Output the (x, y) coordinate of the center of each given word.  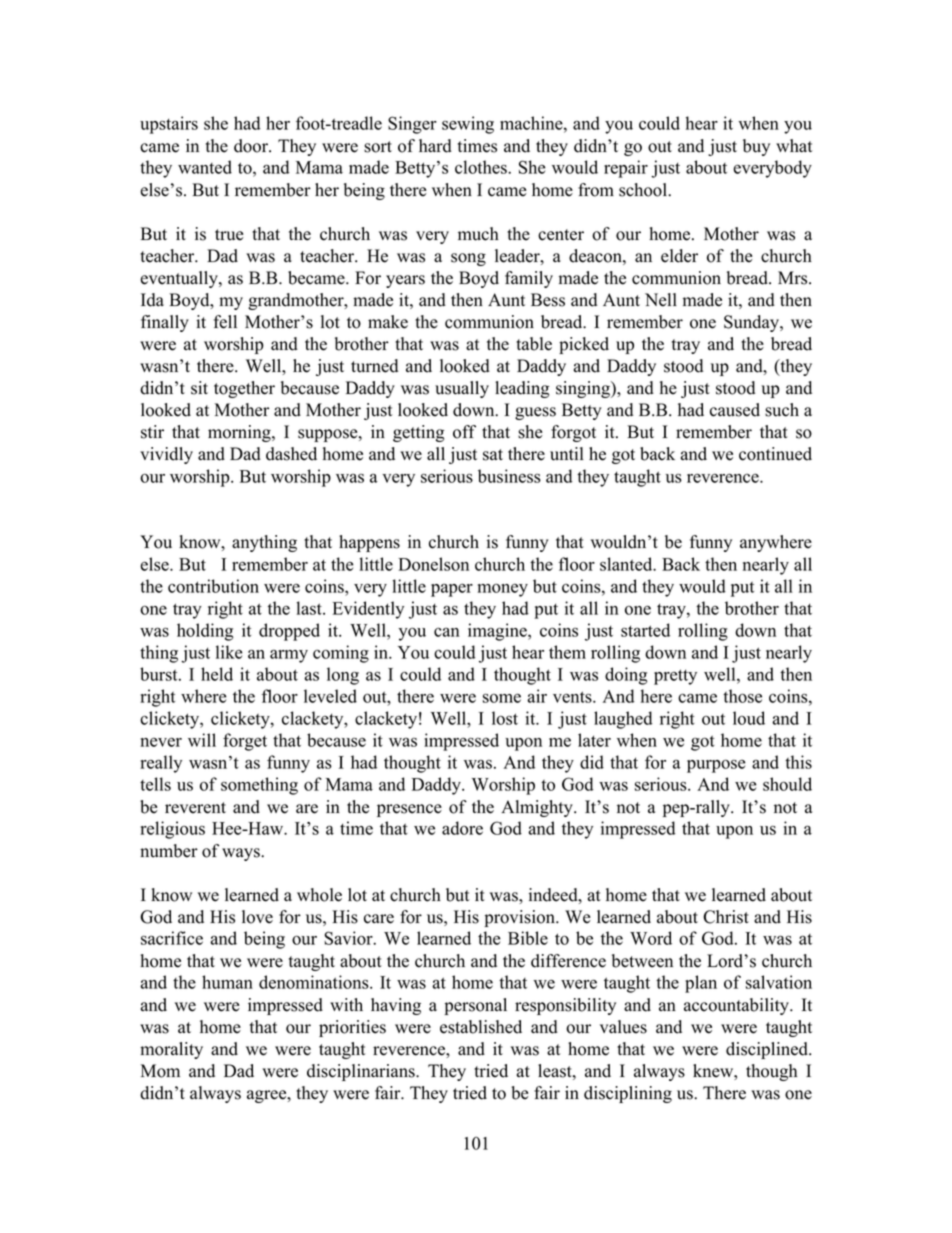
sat (493, 455)
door (252, 146)
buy (756, 147)
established (481, 1027)
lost (505, 718)
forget (245, 742)
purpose (716, 766)
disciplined (768, 1050)
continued (775, 454)
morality (171, 1050)
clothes (482, 167)
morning (240, 433)
